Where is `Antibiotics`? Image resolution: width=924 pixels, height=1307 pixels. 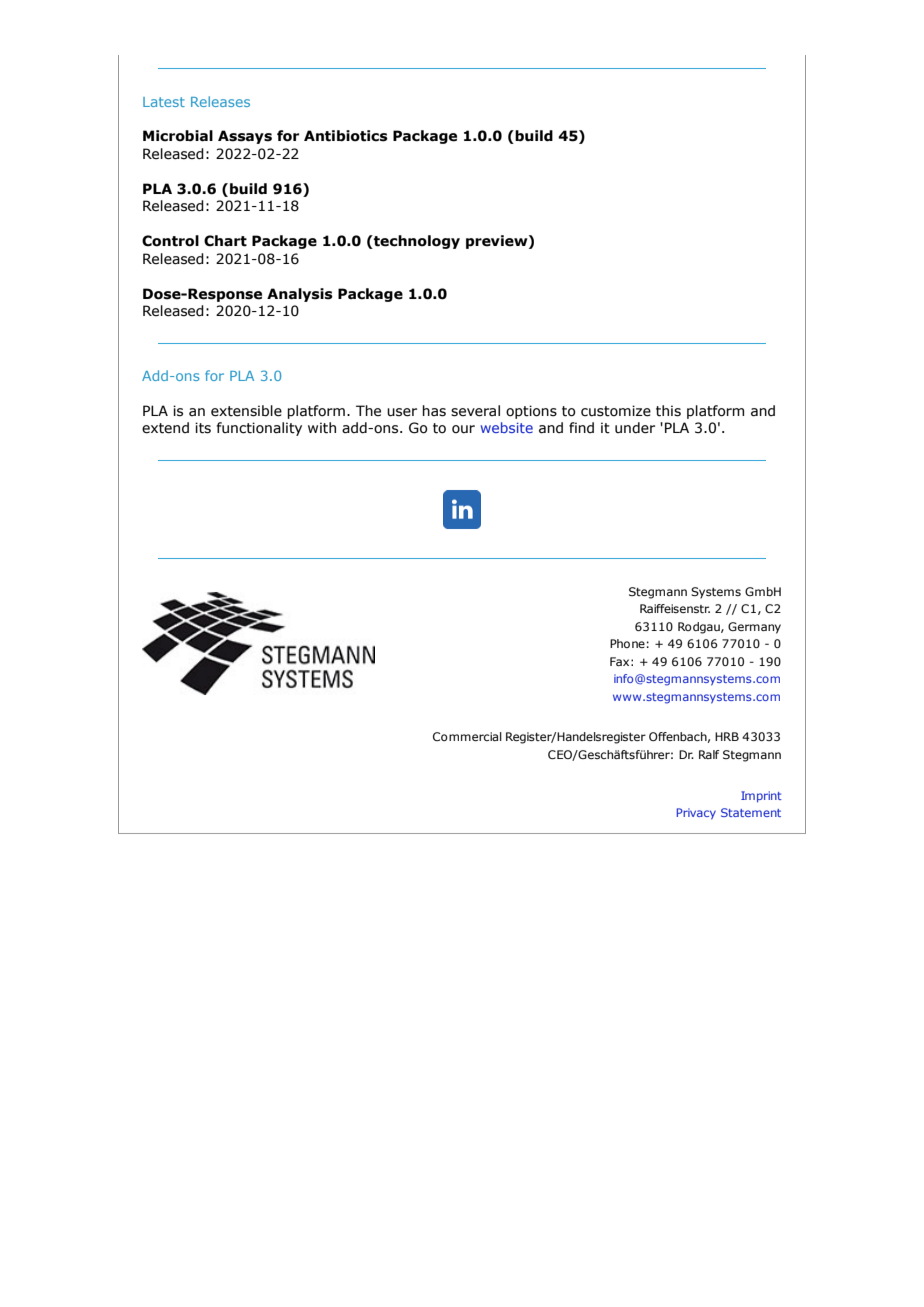 Antibiotics is located at coordinates (346, 136).
